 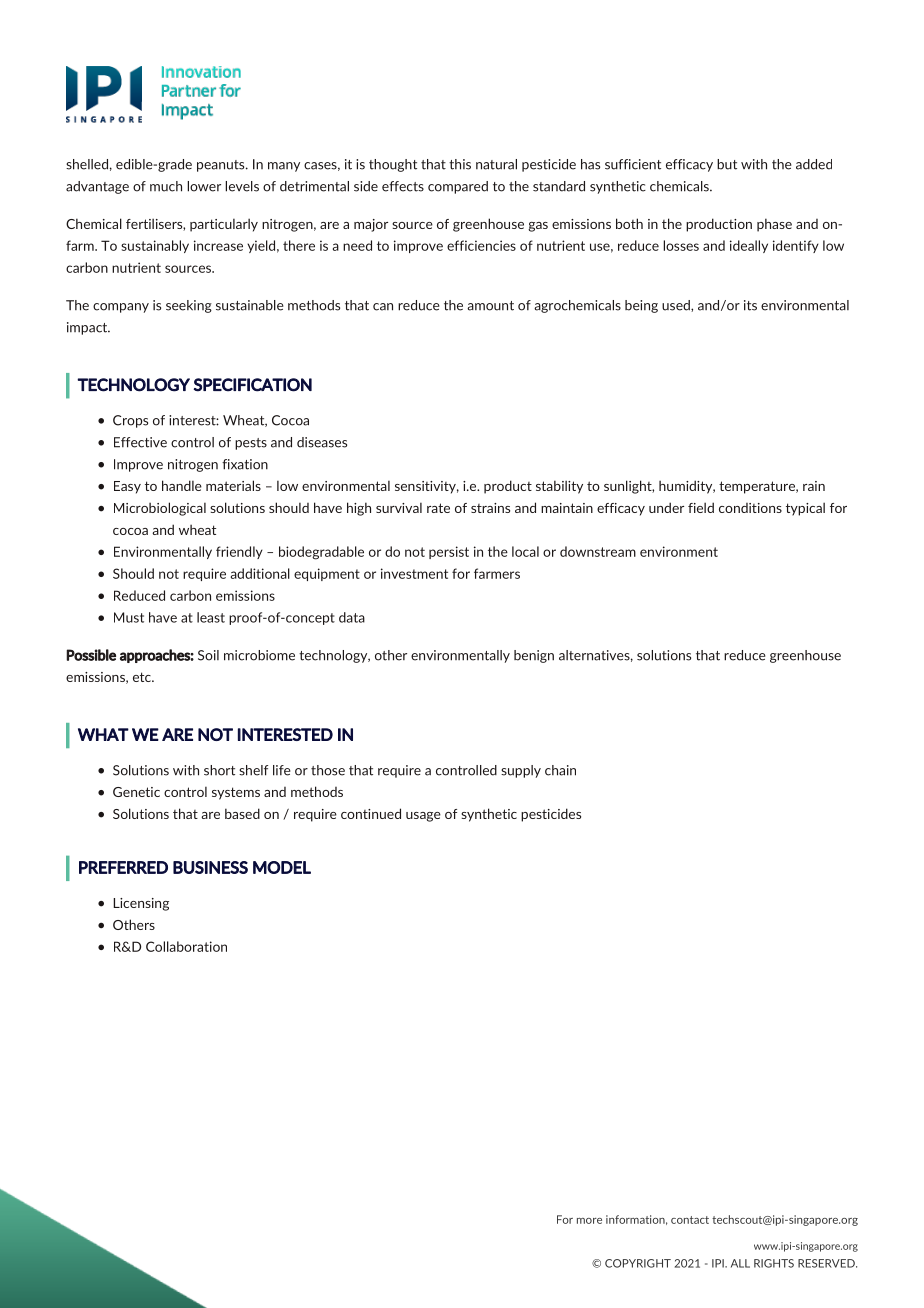 I want to click on Collaboration, so click(x=186, y=946).
